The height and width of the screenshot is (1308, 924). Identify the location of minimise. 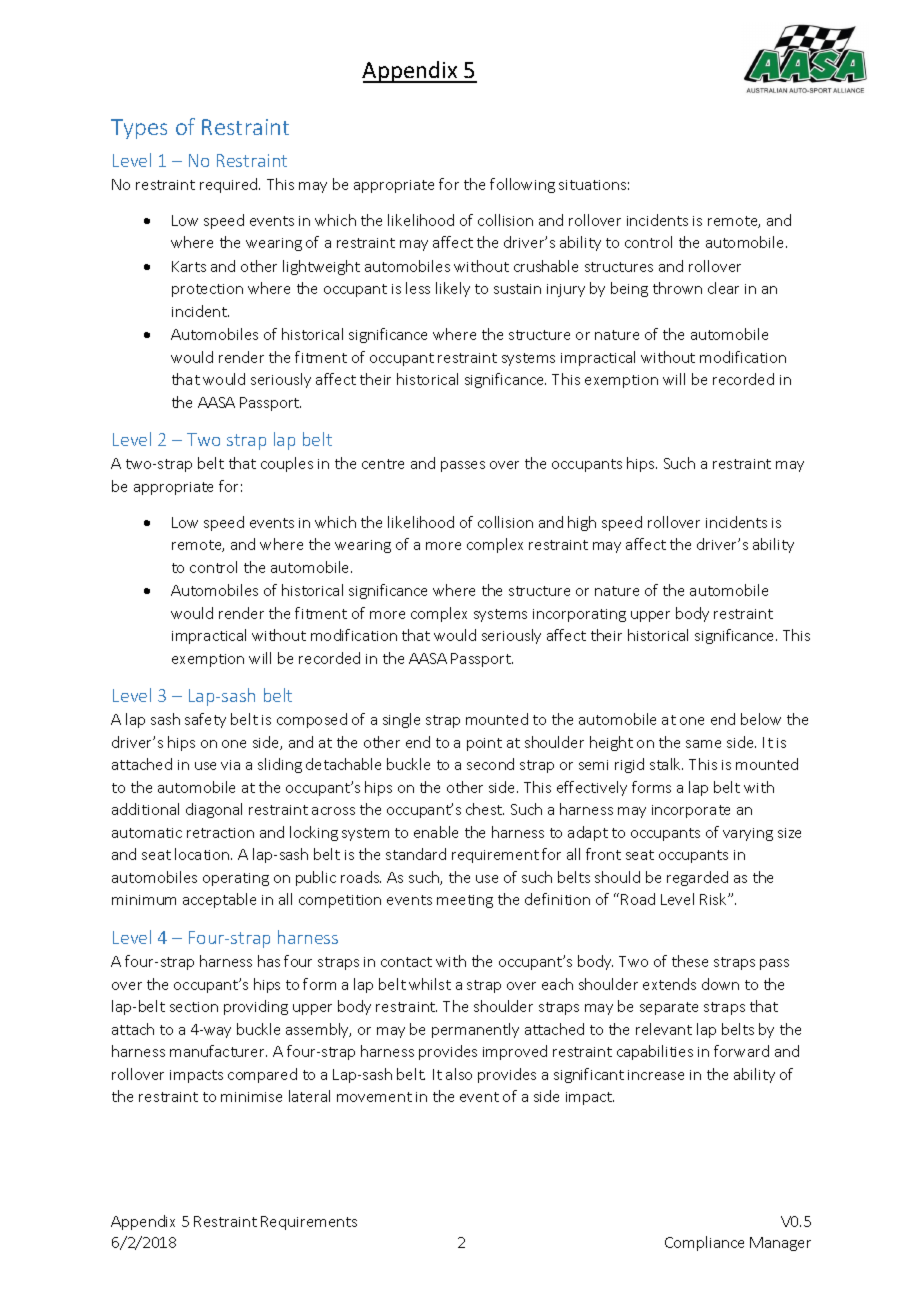
(251, 1097).
